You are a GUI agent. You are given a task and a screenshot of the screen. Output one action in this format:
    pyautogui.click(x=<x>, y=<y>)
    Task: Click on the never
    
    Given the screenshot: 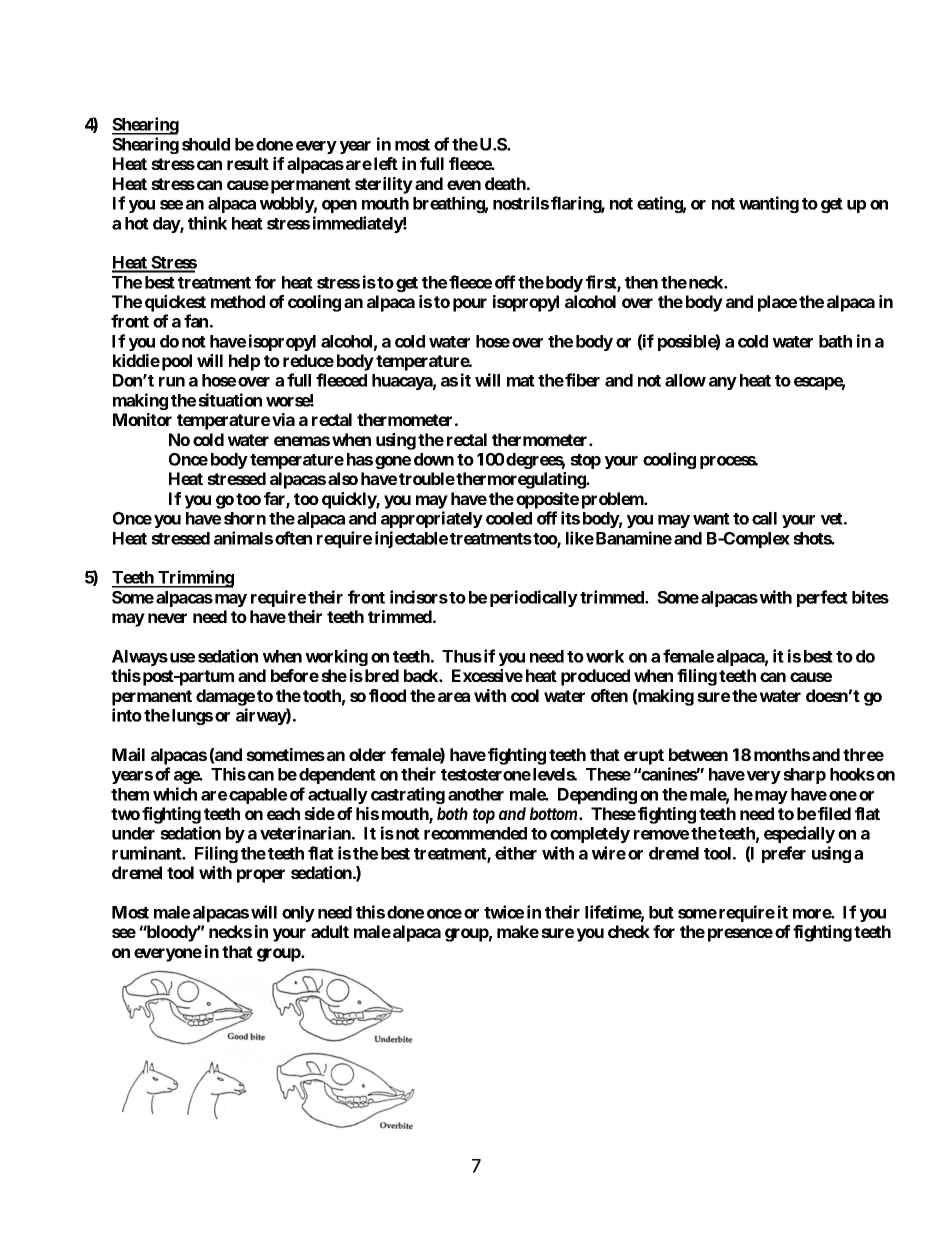 What is the action you would take?
    pyautogui.click(x=167, y=618)
